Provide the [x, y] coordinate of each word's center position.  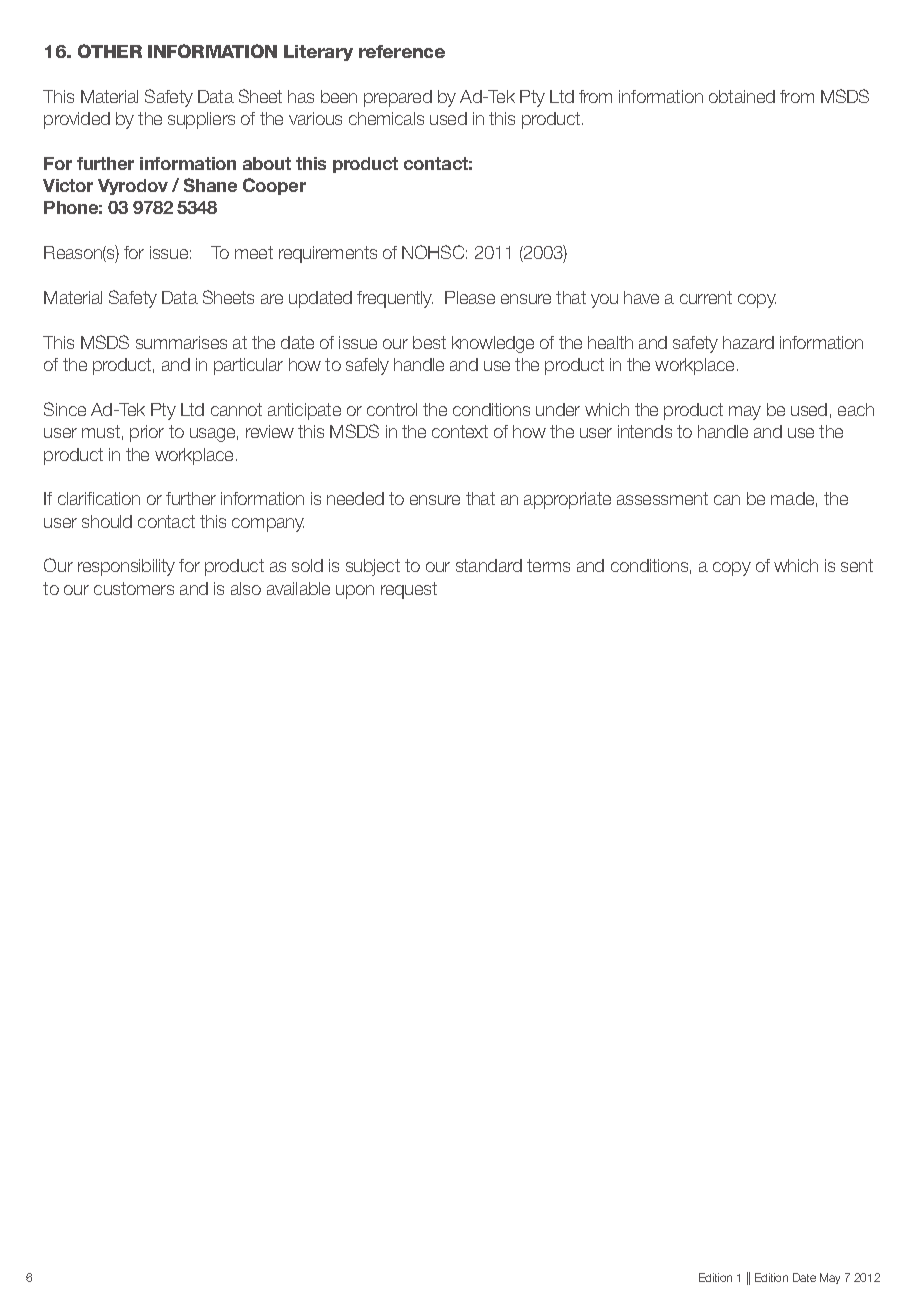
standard [489, 565]
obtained [742, 96]
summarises [181, 342]
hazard [748, 342]
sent [857, 565]
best [429, 342]
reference [402, 51]
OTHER [110, 51]
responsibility [126, 567]
